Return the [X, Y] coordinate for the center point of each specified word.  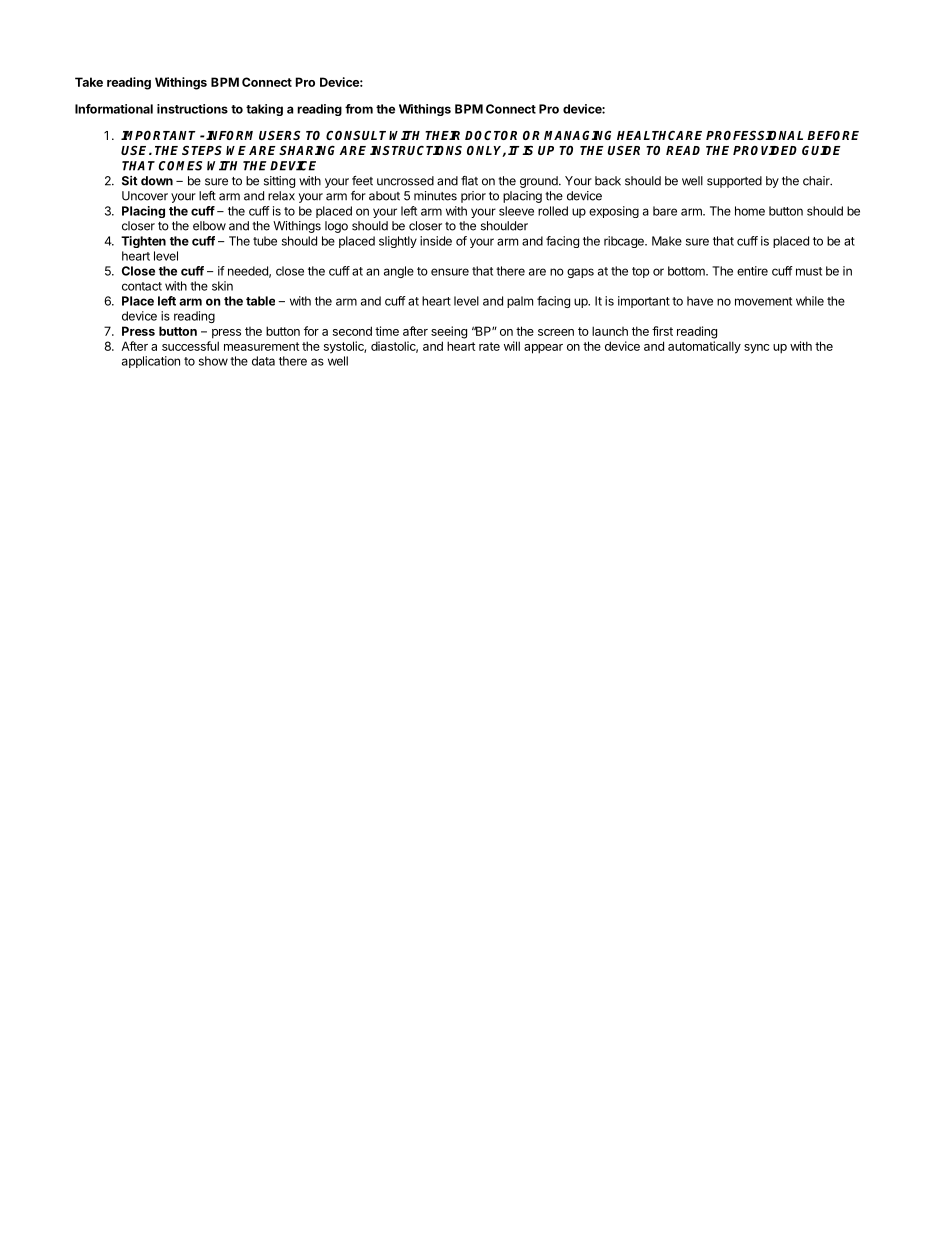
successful [190, 346]
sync [756, 349]
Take [89, 82]
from [359, 109]
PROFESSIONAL [754, 135]
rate [489, 346]
